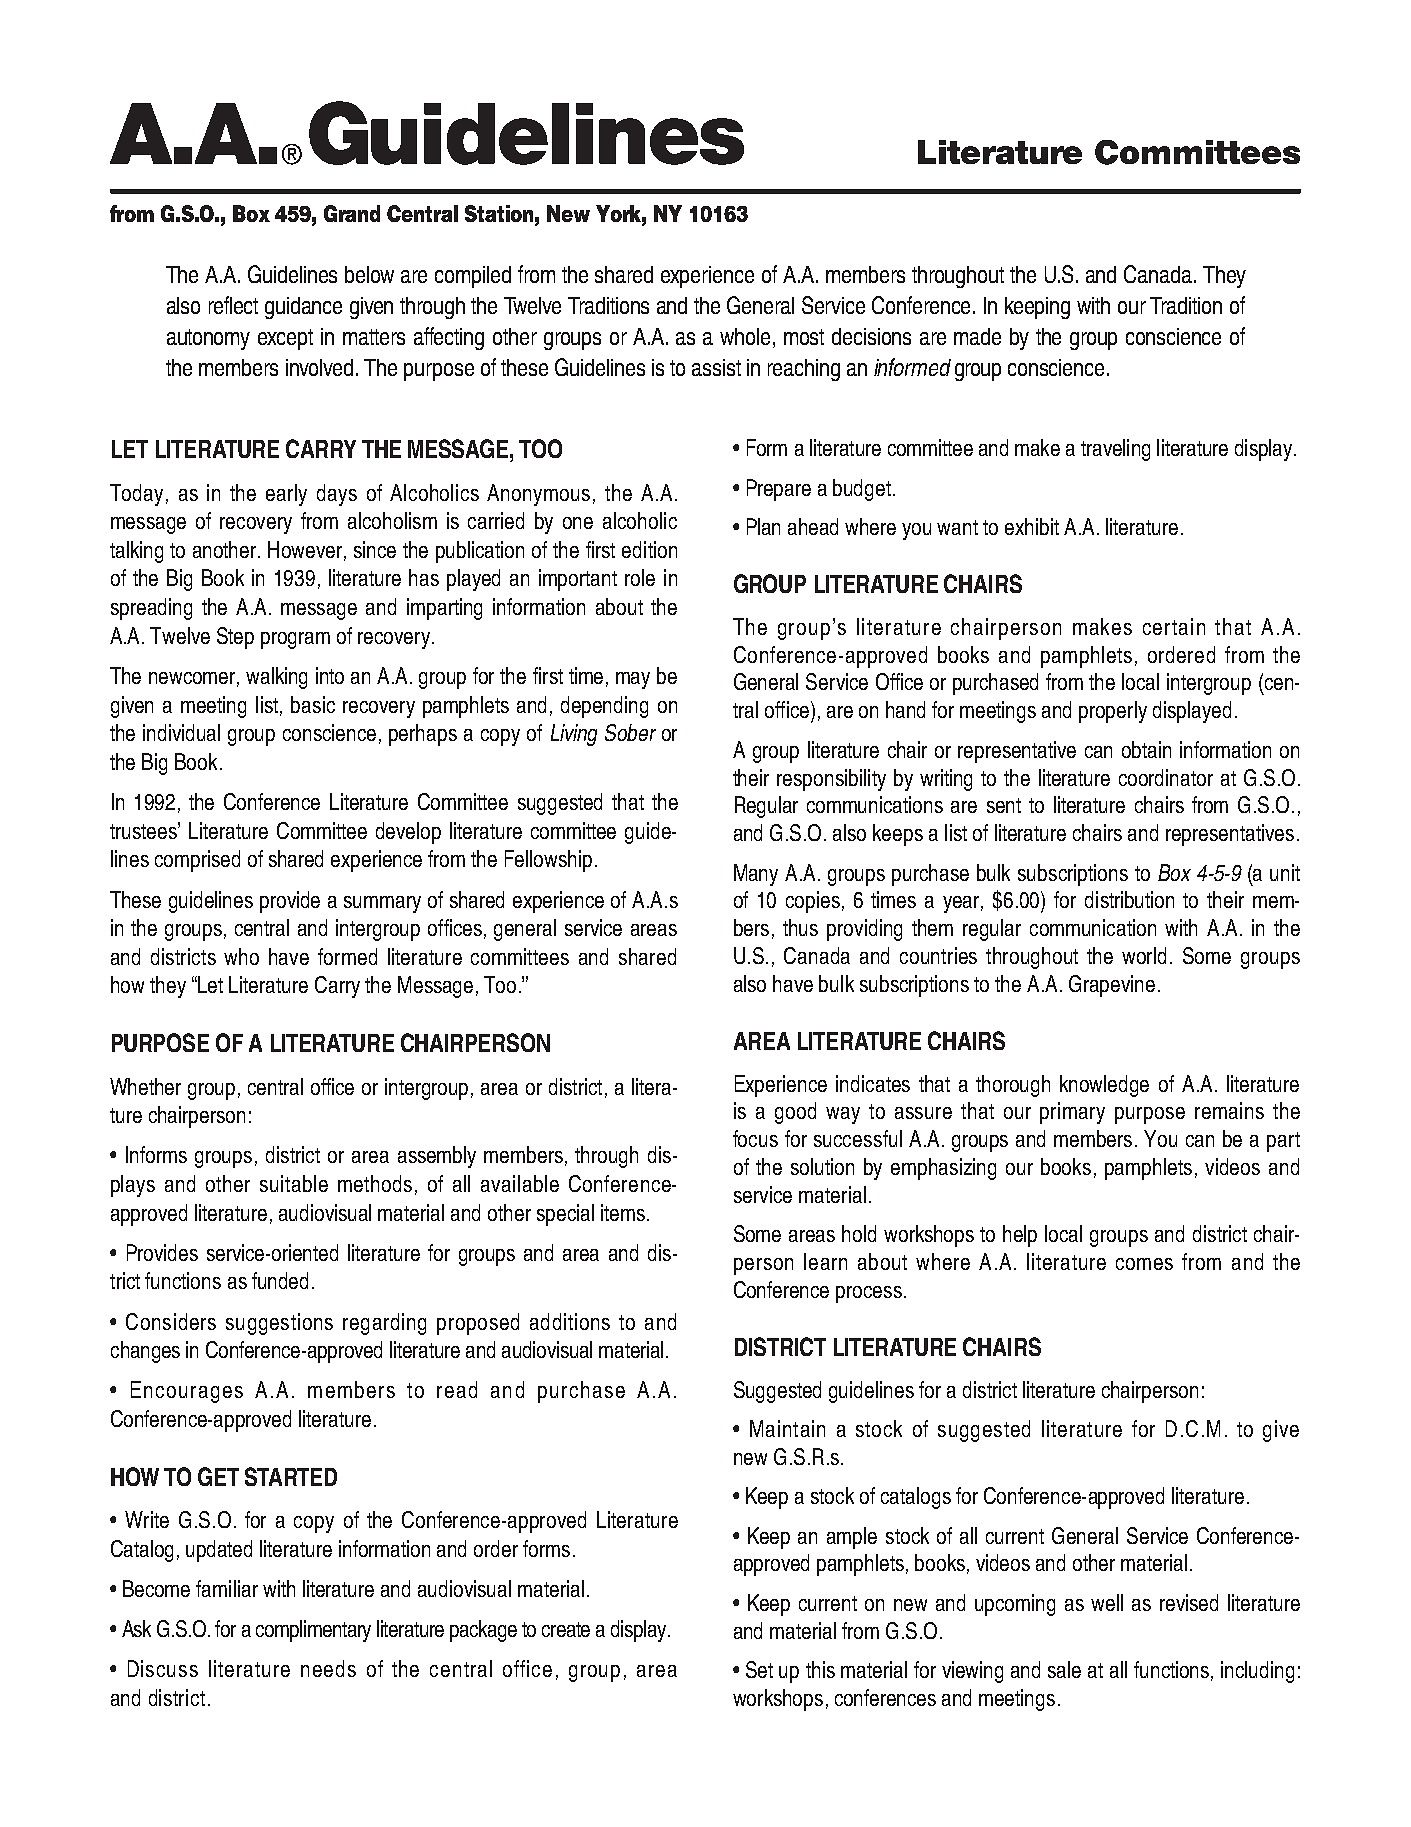 The image size is (1411, 1827). I want to click on made, so click(977, 336).
